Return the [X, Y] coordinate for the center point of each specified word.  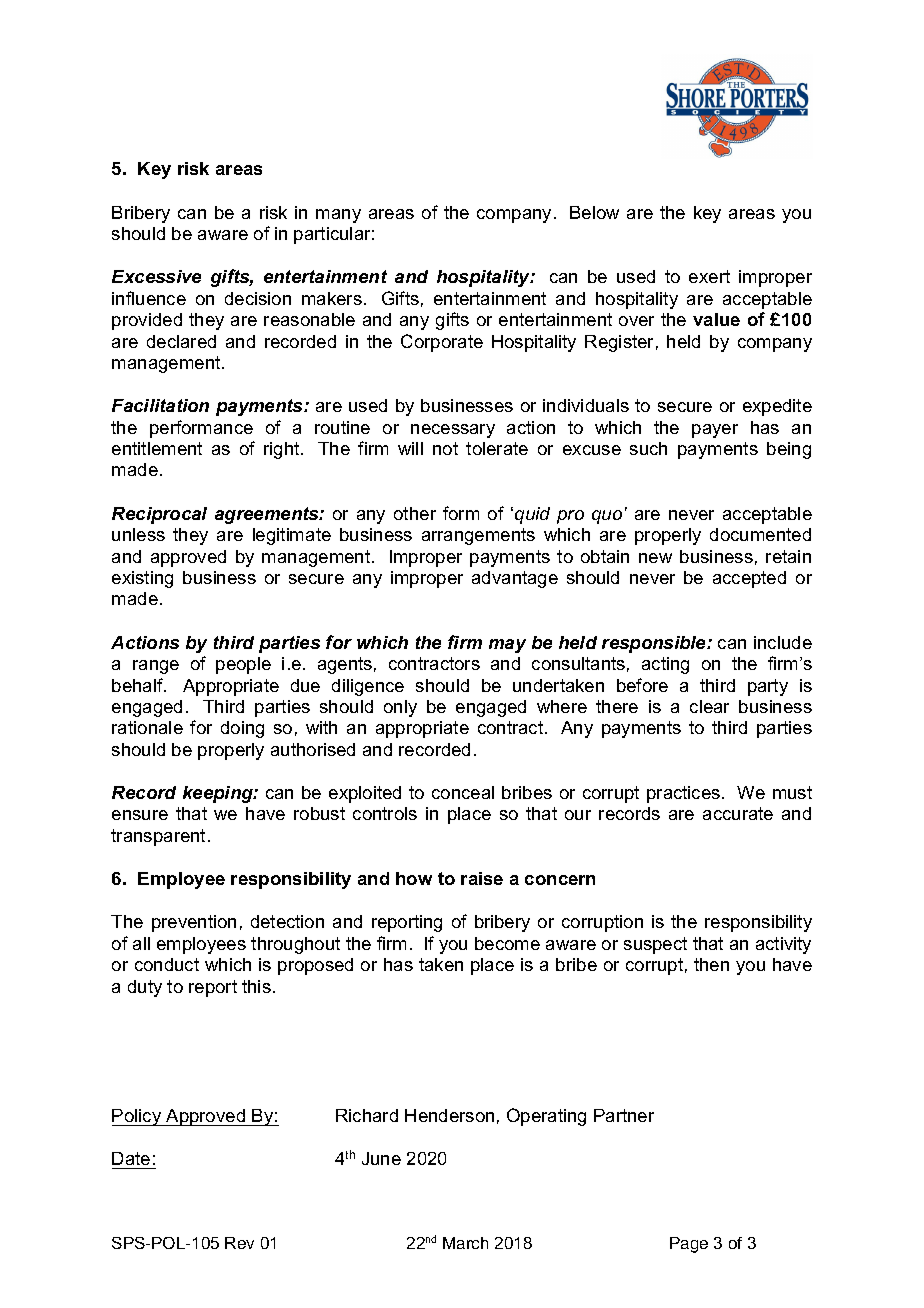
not [445, 448]
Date [131, 1158]
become [507, 943]
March [465, 1243]
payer [715, 431]
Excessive [156, 276]
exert [709, 276]
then [711, 964]
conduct [167, 964]
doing [242, 729]
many [338, 216]
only [400, 708]
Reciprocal [159, 515]
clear [709, 706]
